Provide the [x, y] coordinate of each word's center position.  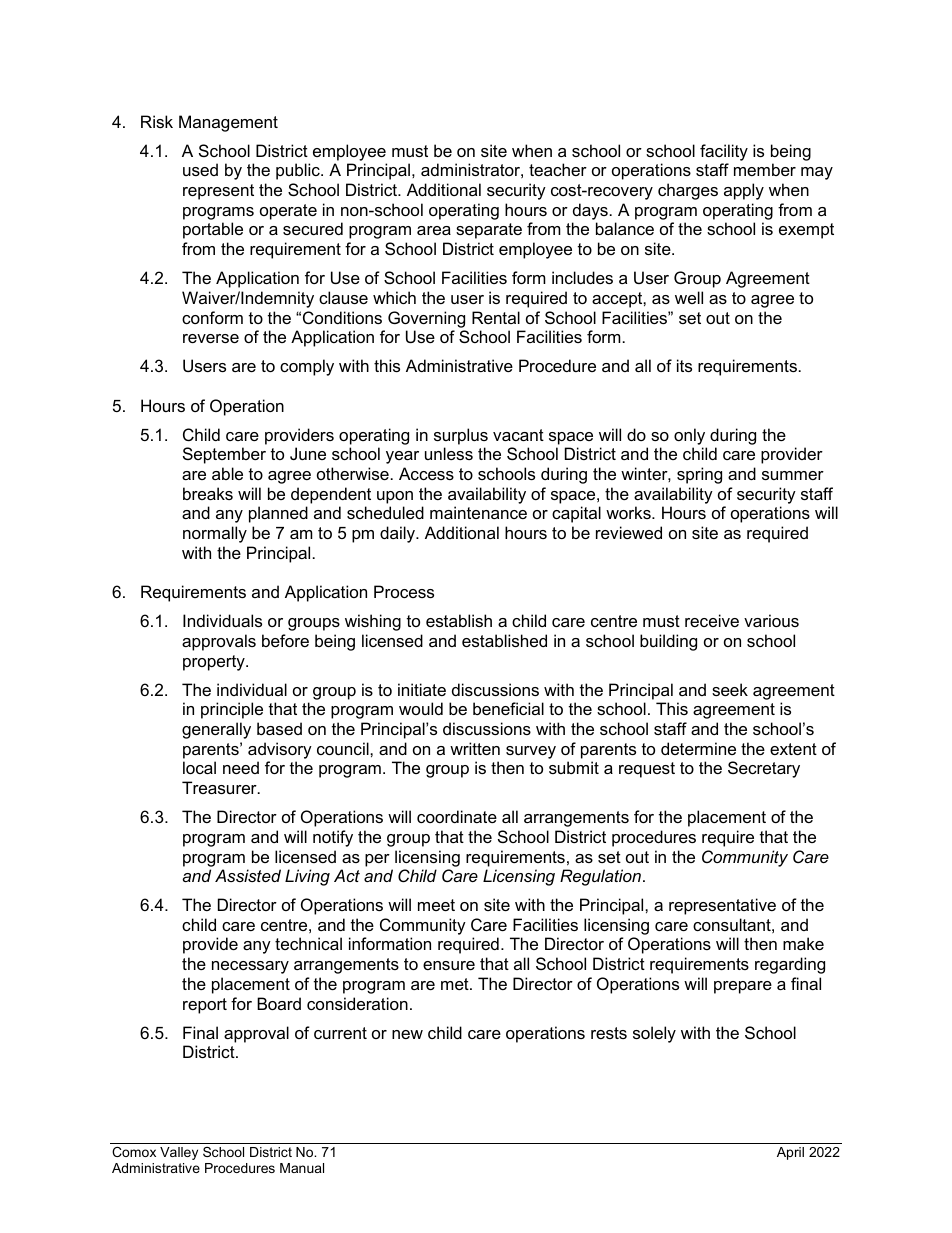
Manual [302, 1168]
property [215, 663]
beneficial [508, 708]
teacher [558, 169]
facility [724, 152]
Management [228, 123]
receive [712, 620]
